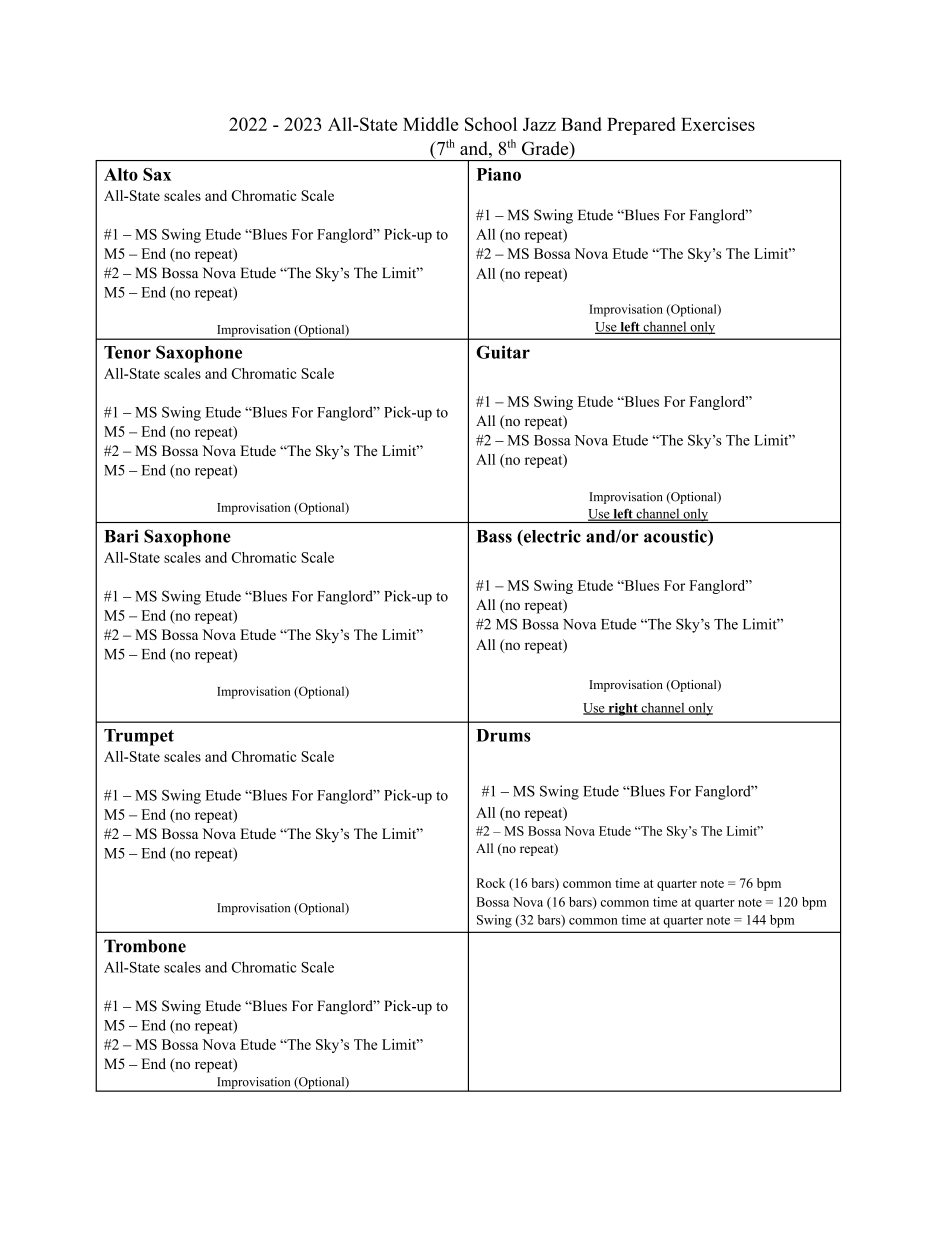 The width and height of the screenshot is (952, 1233). Describe the element at coordinates (491, 124) in the screenshot. I see `School` at that location.
